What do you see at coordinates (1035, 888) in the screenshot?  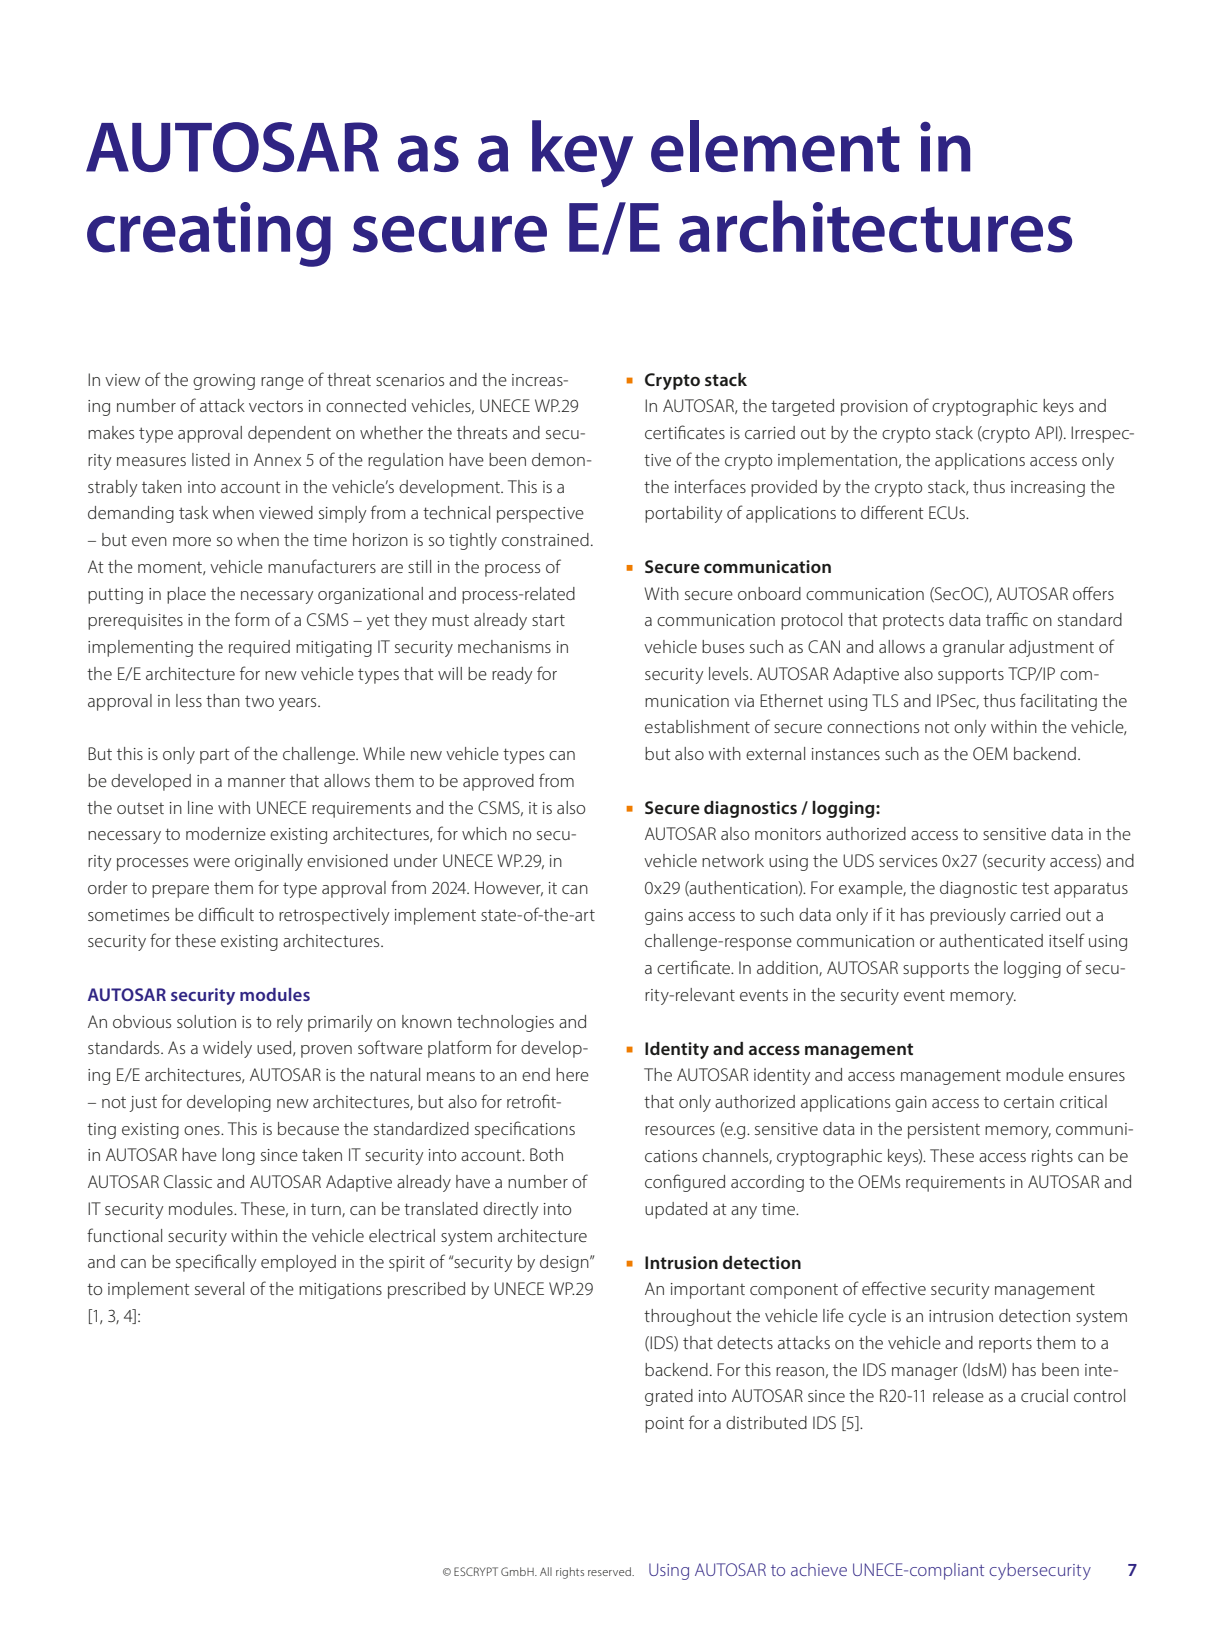 I see `test` at bounding box center [1035, 888].
